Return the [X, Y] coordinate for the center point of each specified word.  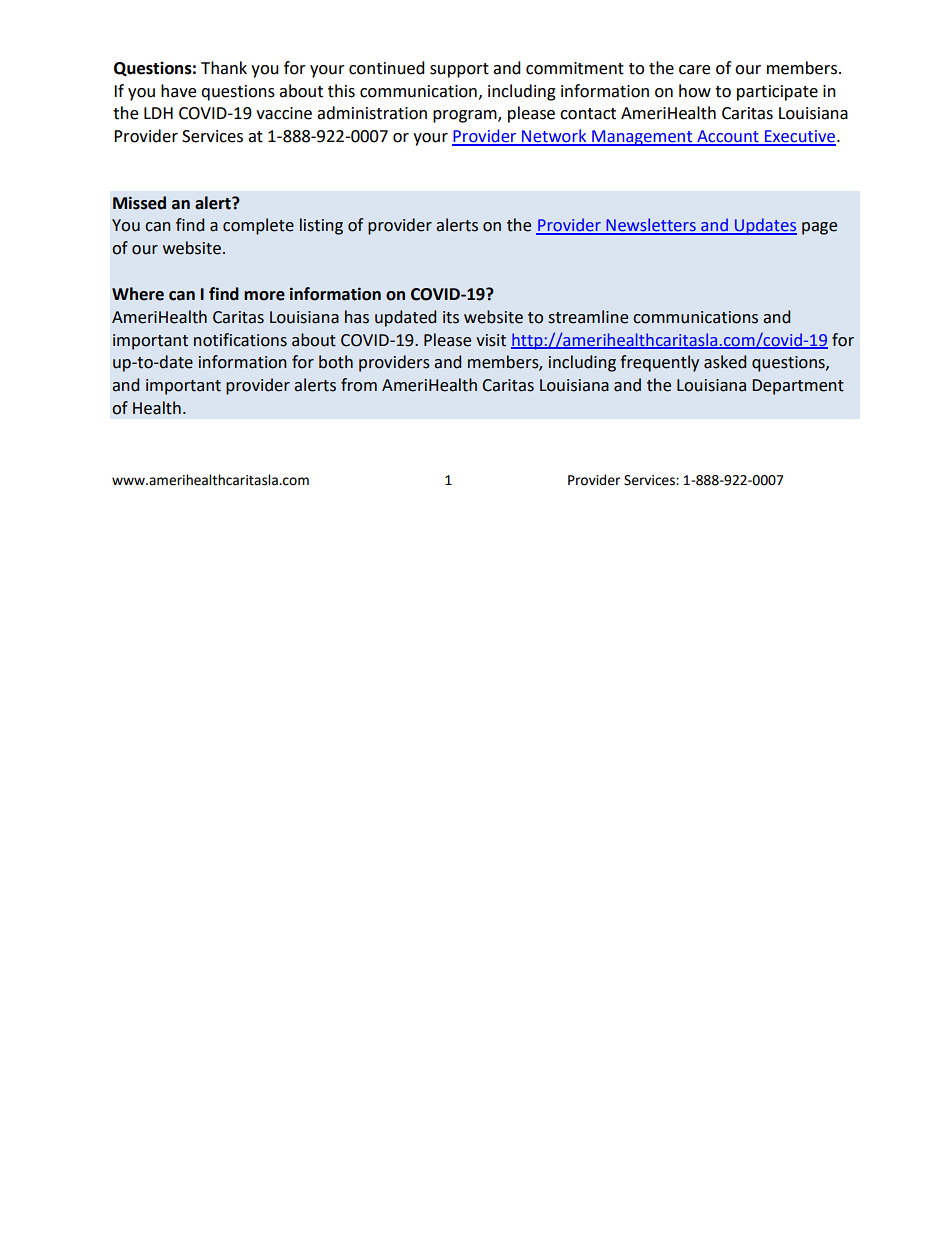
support [459, 70]
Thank [224, 68]
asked [725, 362]
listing [321, 226]
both [336, 362]
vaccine [284, 113]
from [359, 385]
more [264, 296]
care [694, 70]
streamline [588, 317]
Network [554, 137]
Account [728, 137]
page [819, 228]
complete [258, 226]
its [451, 317]
